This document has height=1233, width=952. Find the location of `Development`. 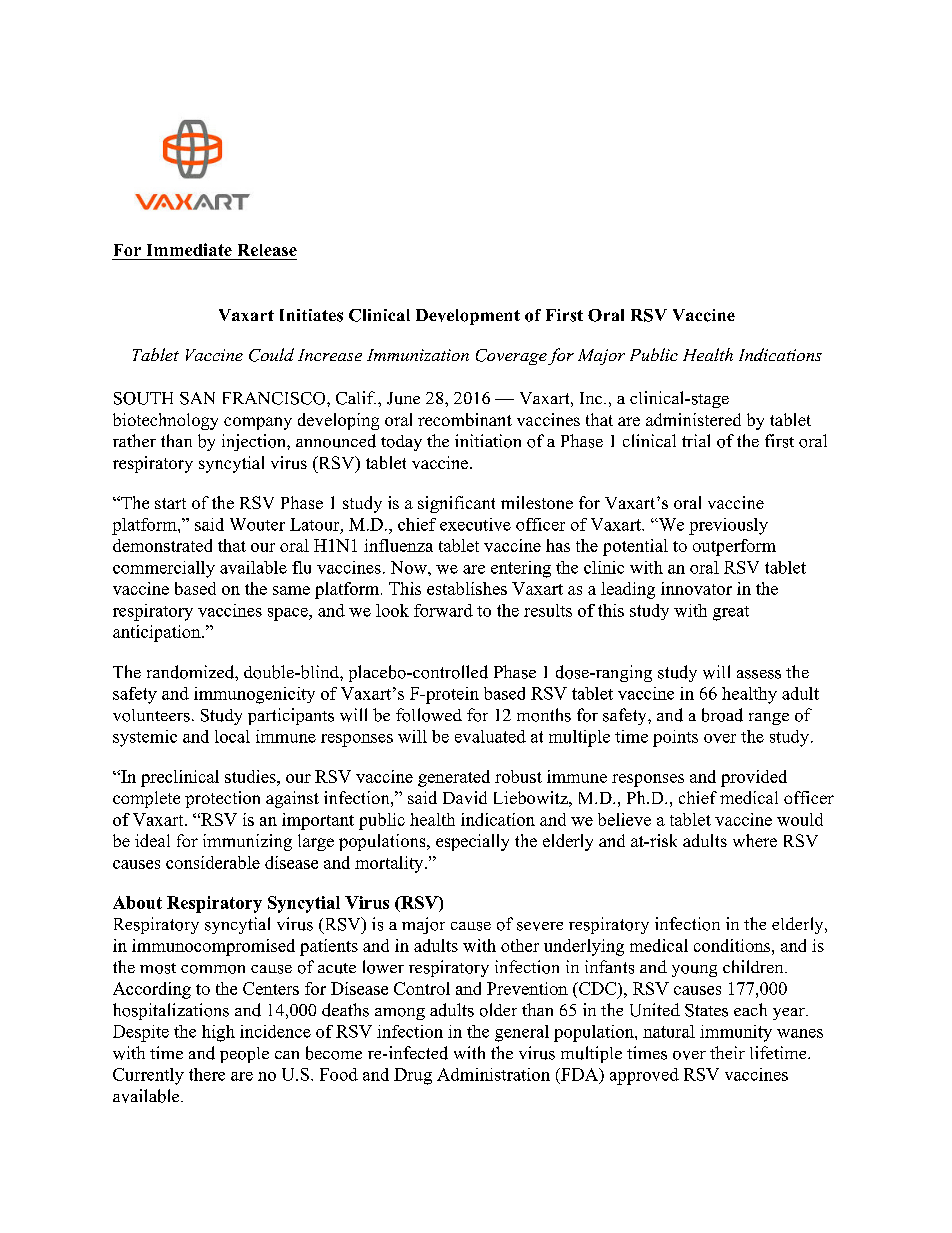

Development is located at coordinates (468, 317).
